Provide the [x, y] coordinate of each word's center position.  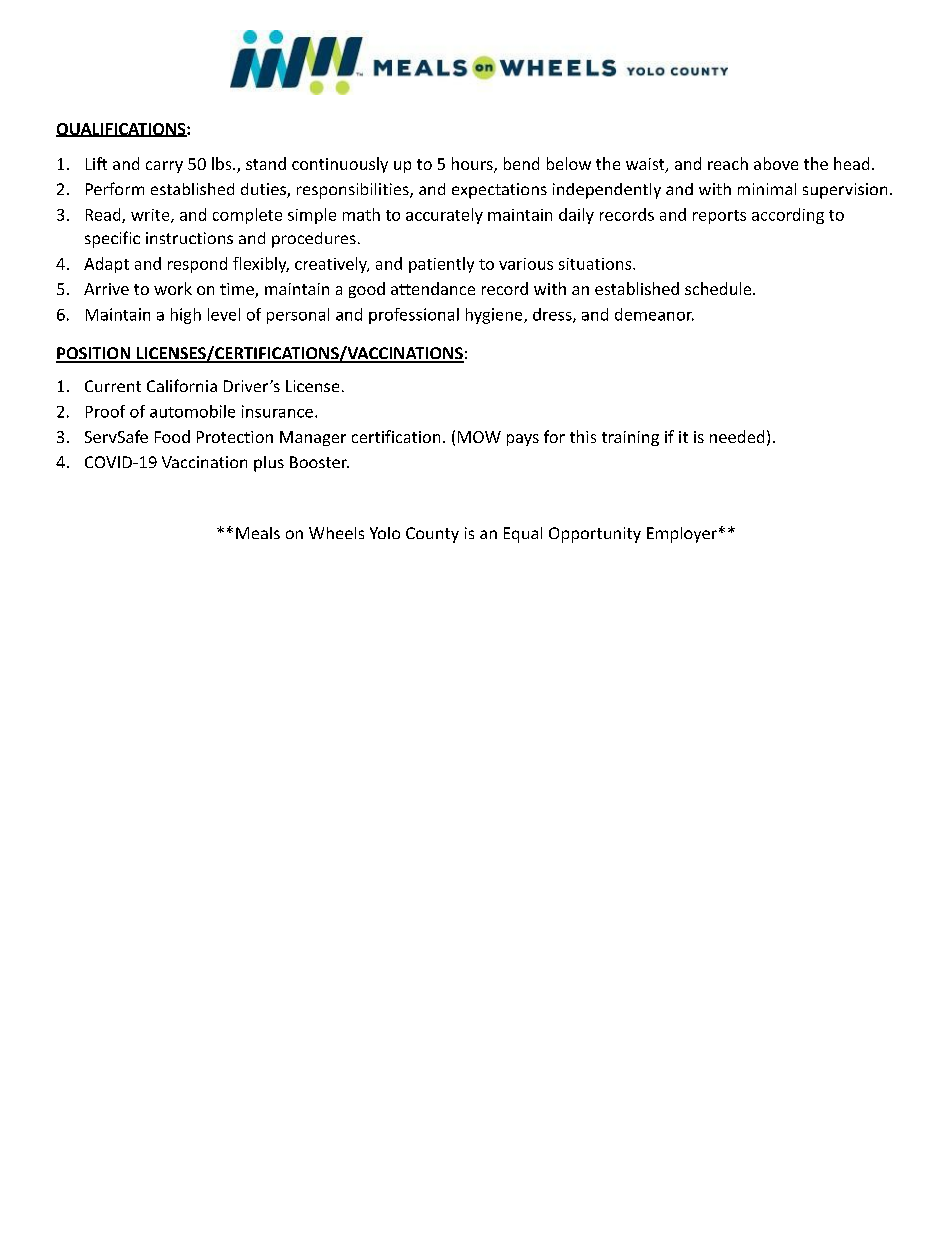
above [776, 163]
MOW [479, 437]
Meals [258, 533]
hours [473, 165]
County [432, 535]
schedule [719, 288]
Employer [682, 535]
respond [197, 265]
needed [737, 436]
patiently [441, 265]
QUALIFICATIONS [122, 130]
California [182, 385]
